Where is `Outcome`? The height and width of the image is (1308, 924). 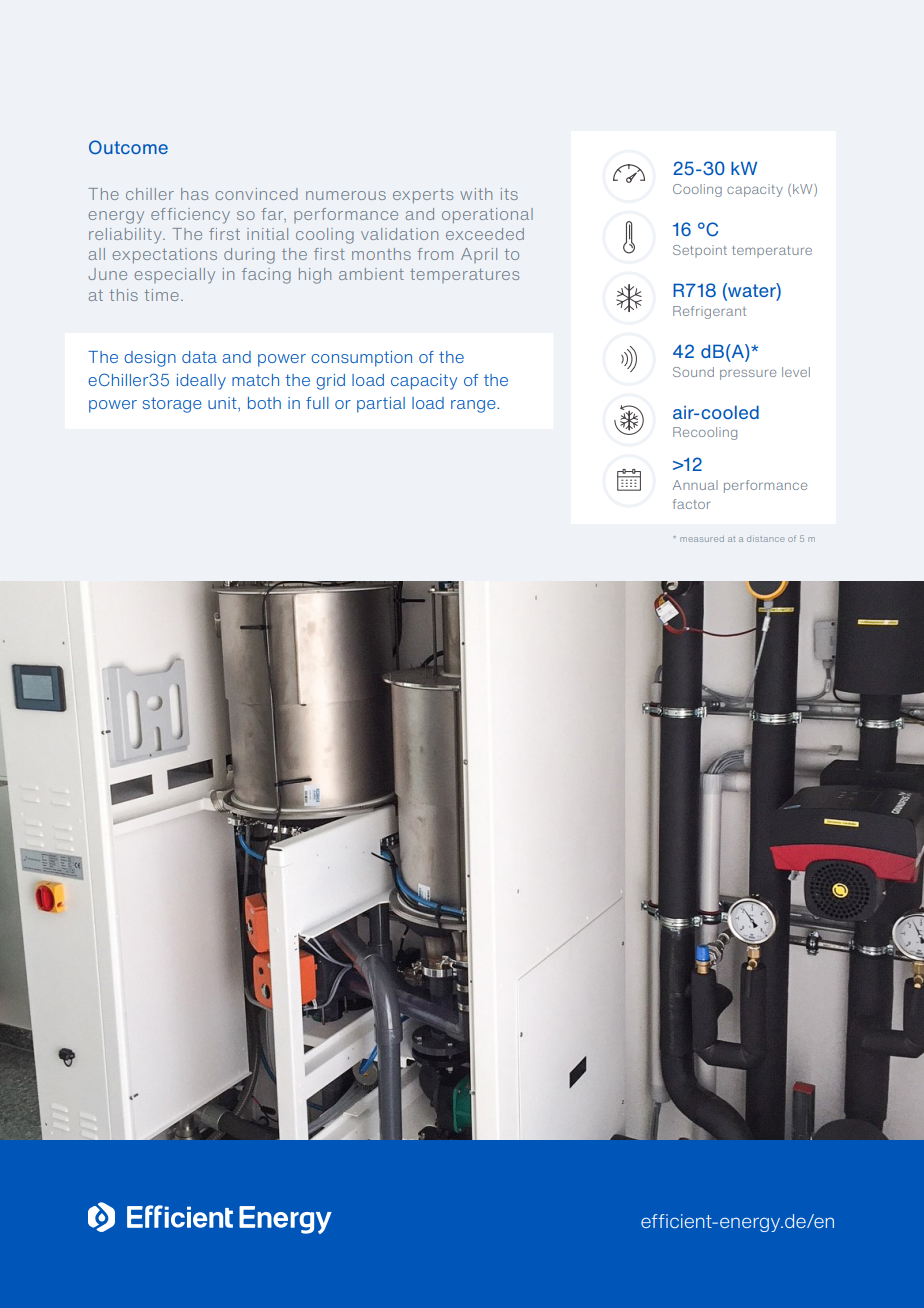
Outcome is located at coordinates (128, 147).
